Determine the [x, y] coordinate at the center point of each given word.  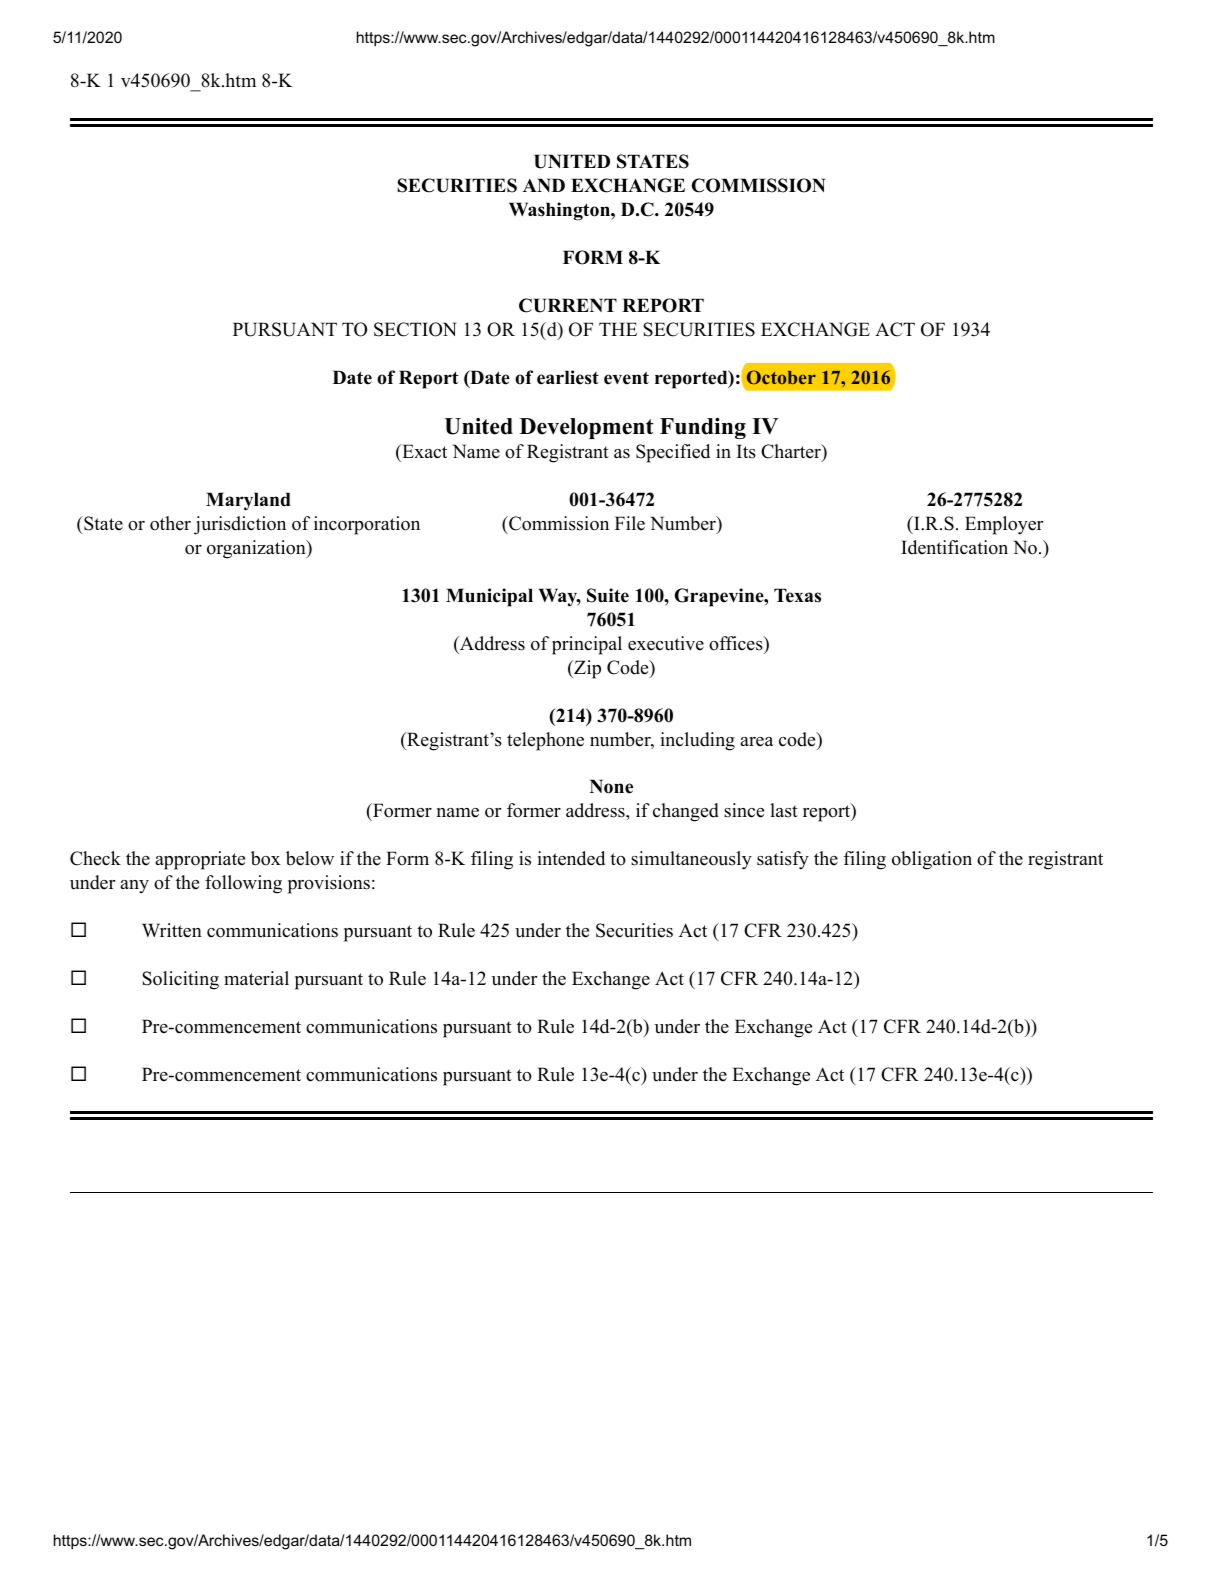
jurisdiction [240, 525]
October [781, 377]
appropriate [200, 860]
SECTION [415, 329]
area [756, 742]
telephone [545, 741]
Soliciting [180, 980]
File [630, 523]
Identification [954, 547]
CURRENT [568, 305]
